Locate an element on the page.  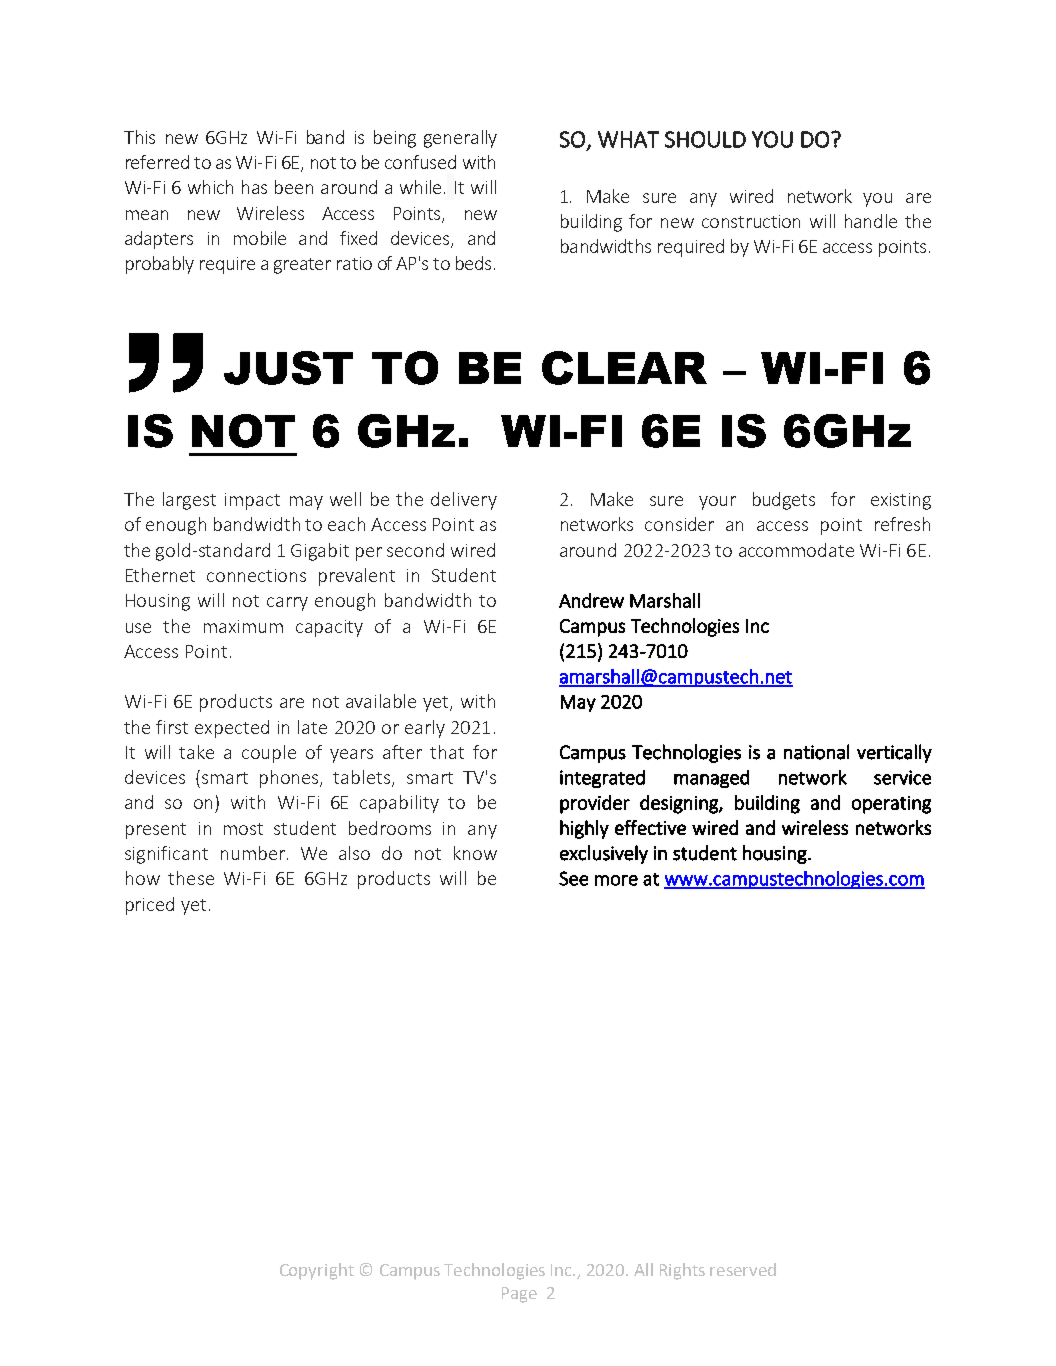
priced is located at coordinates (150, 906).
